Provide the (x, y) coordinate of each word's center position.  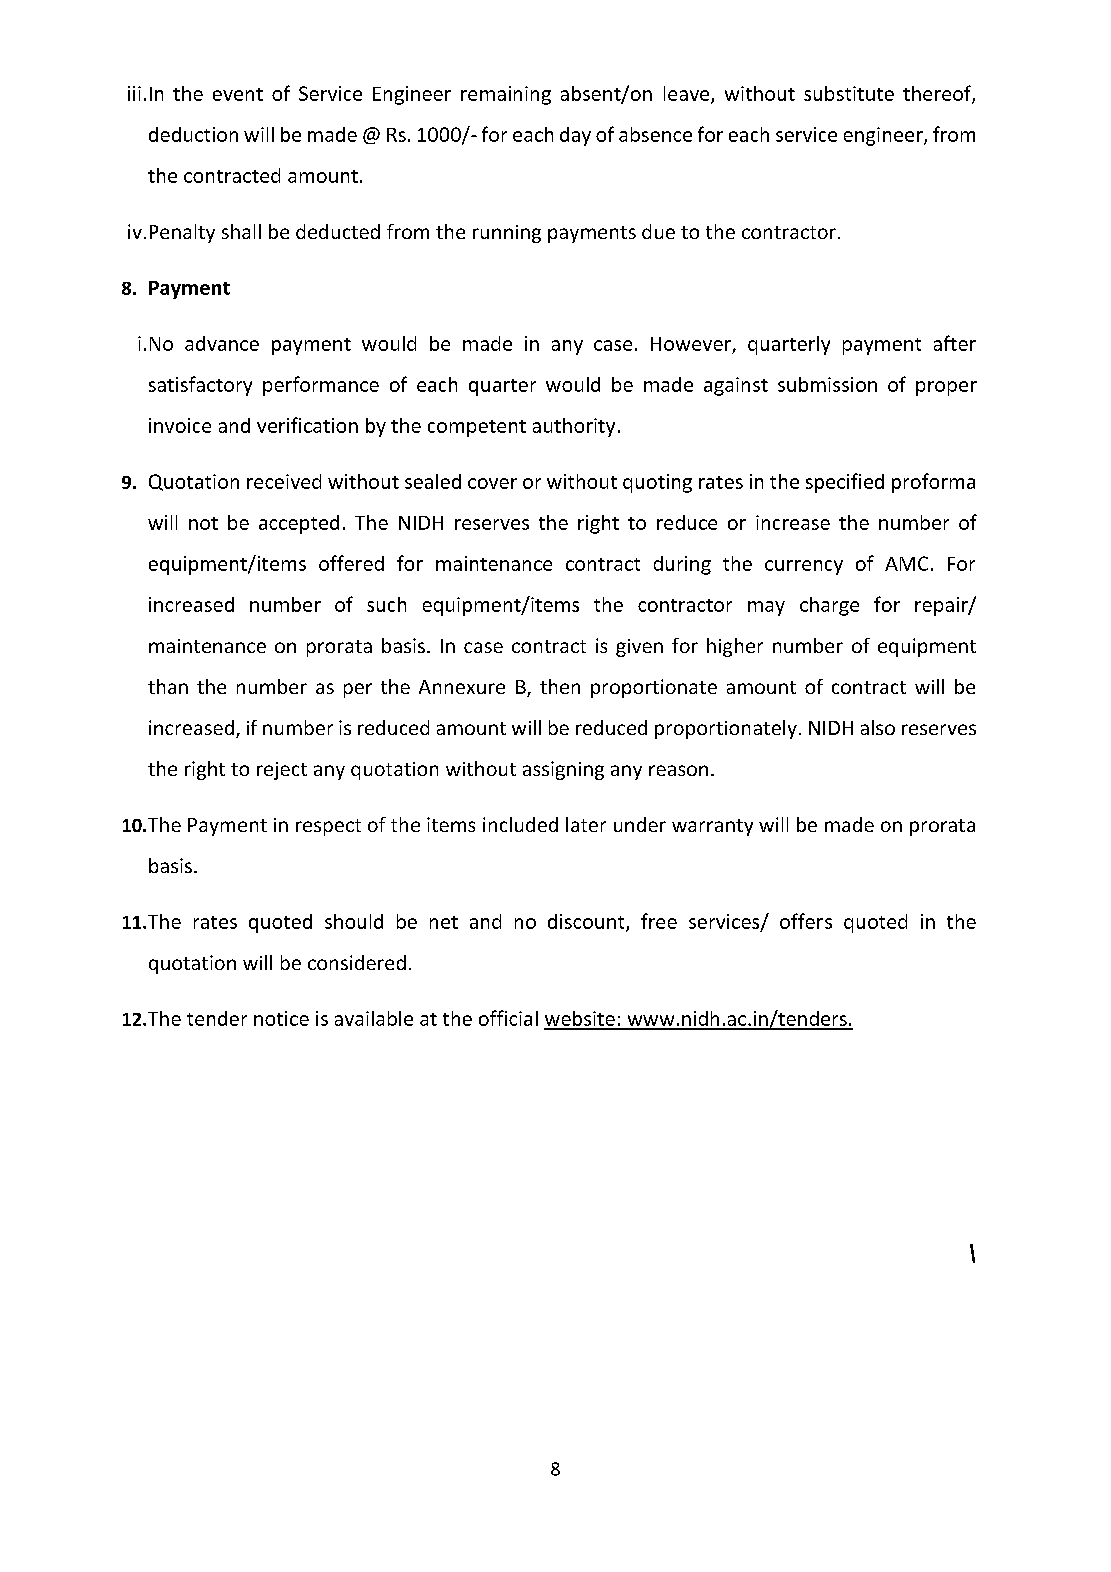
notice (281, 1018)
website (580, 1020)
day (575, 136)
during (682, 565)
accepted (299, 524)
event (238, 94)
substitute (849, 93)
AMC (906, 563)
